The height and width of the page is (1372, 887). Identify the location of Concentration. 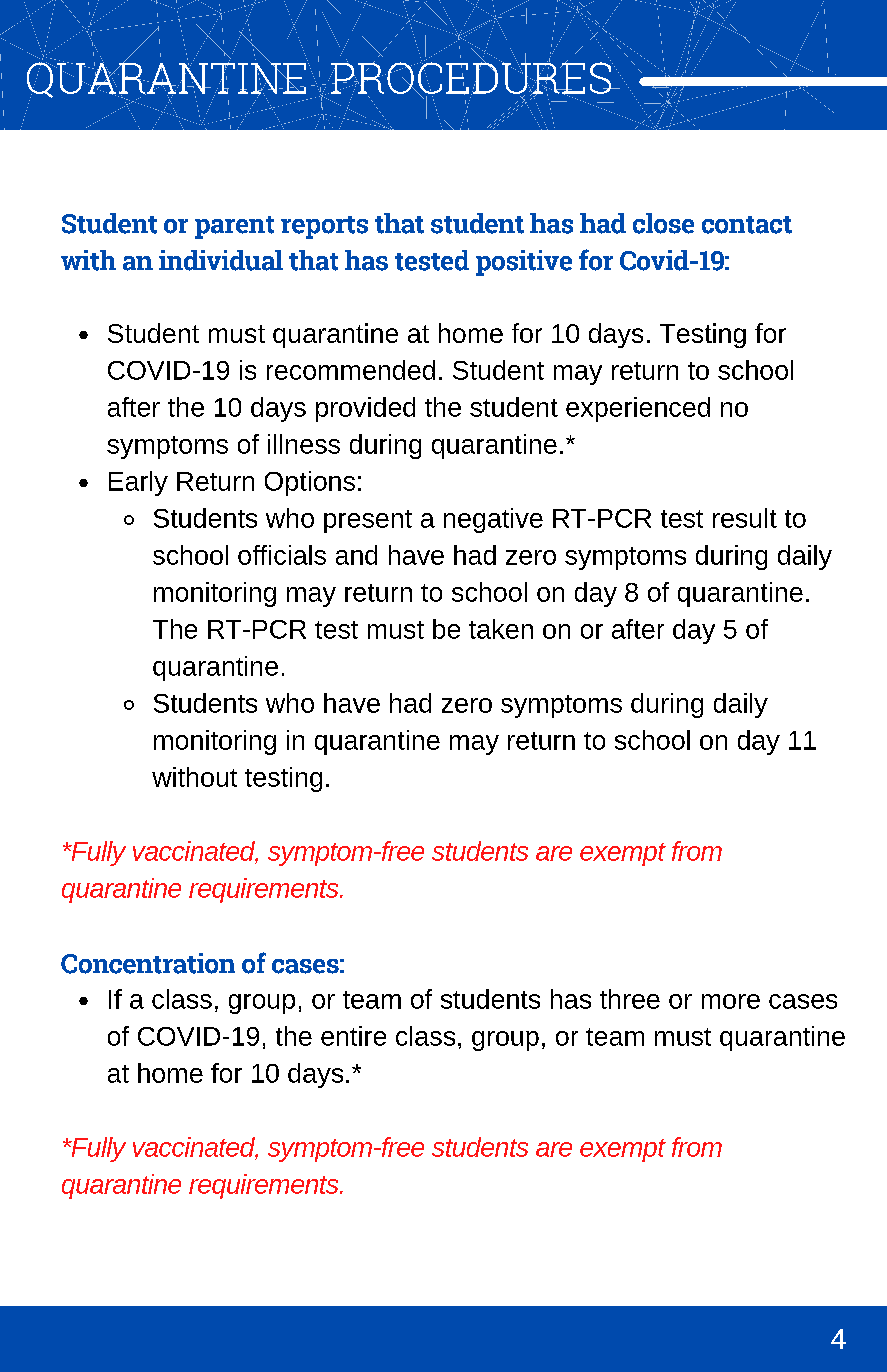
(148, 963).
